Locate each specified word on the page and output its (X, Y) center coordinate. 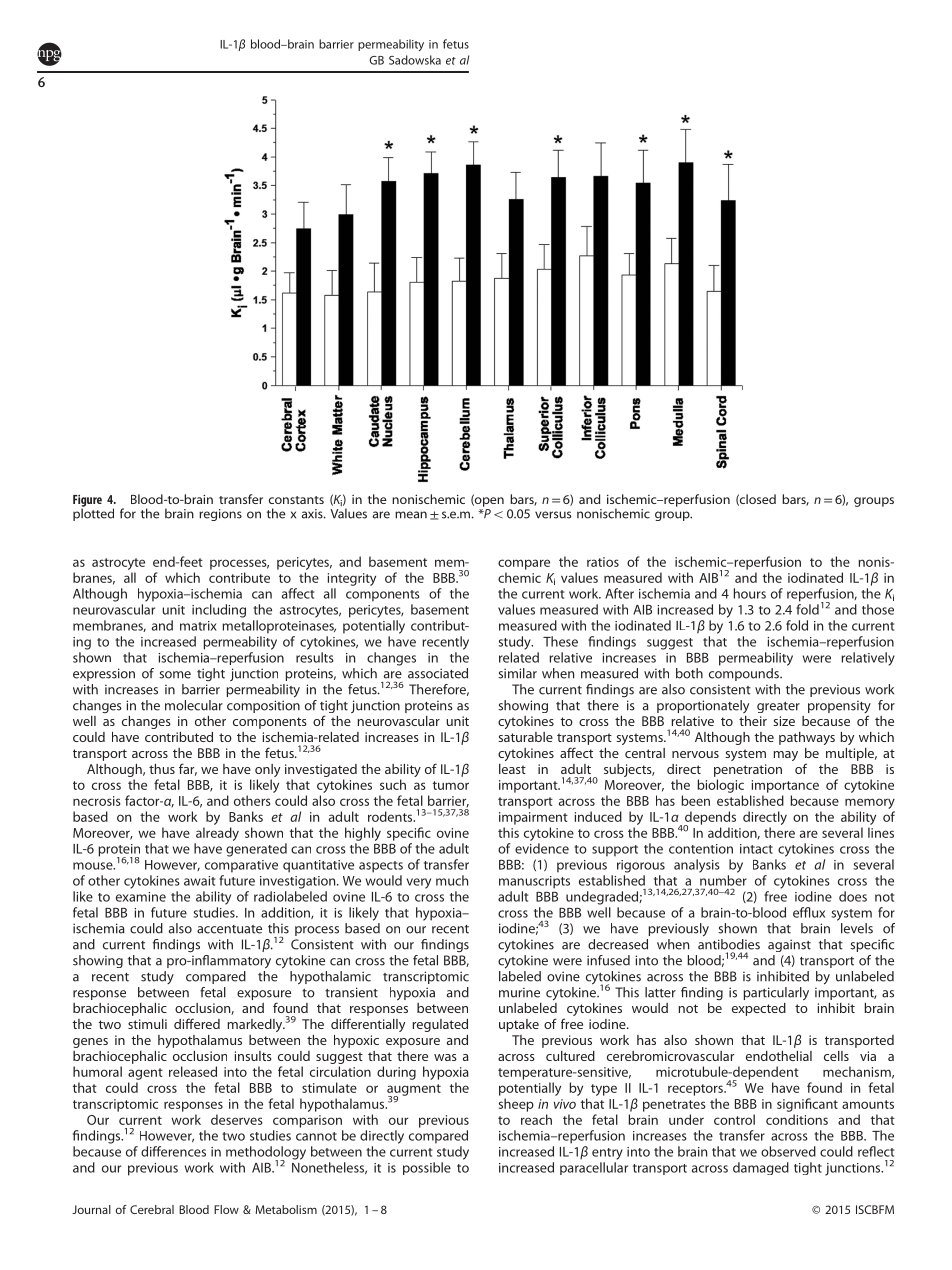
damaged (761, 1168)
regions (220, 515)
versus (553, 515)
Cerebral (152, 1209)
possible (427, 1168)
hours (750, 593)
